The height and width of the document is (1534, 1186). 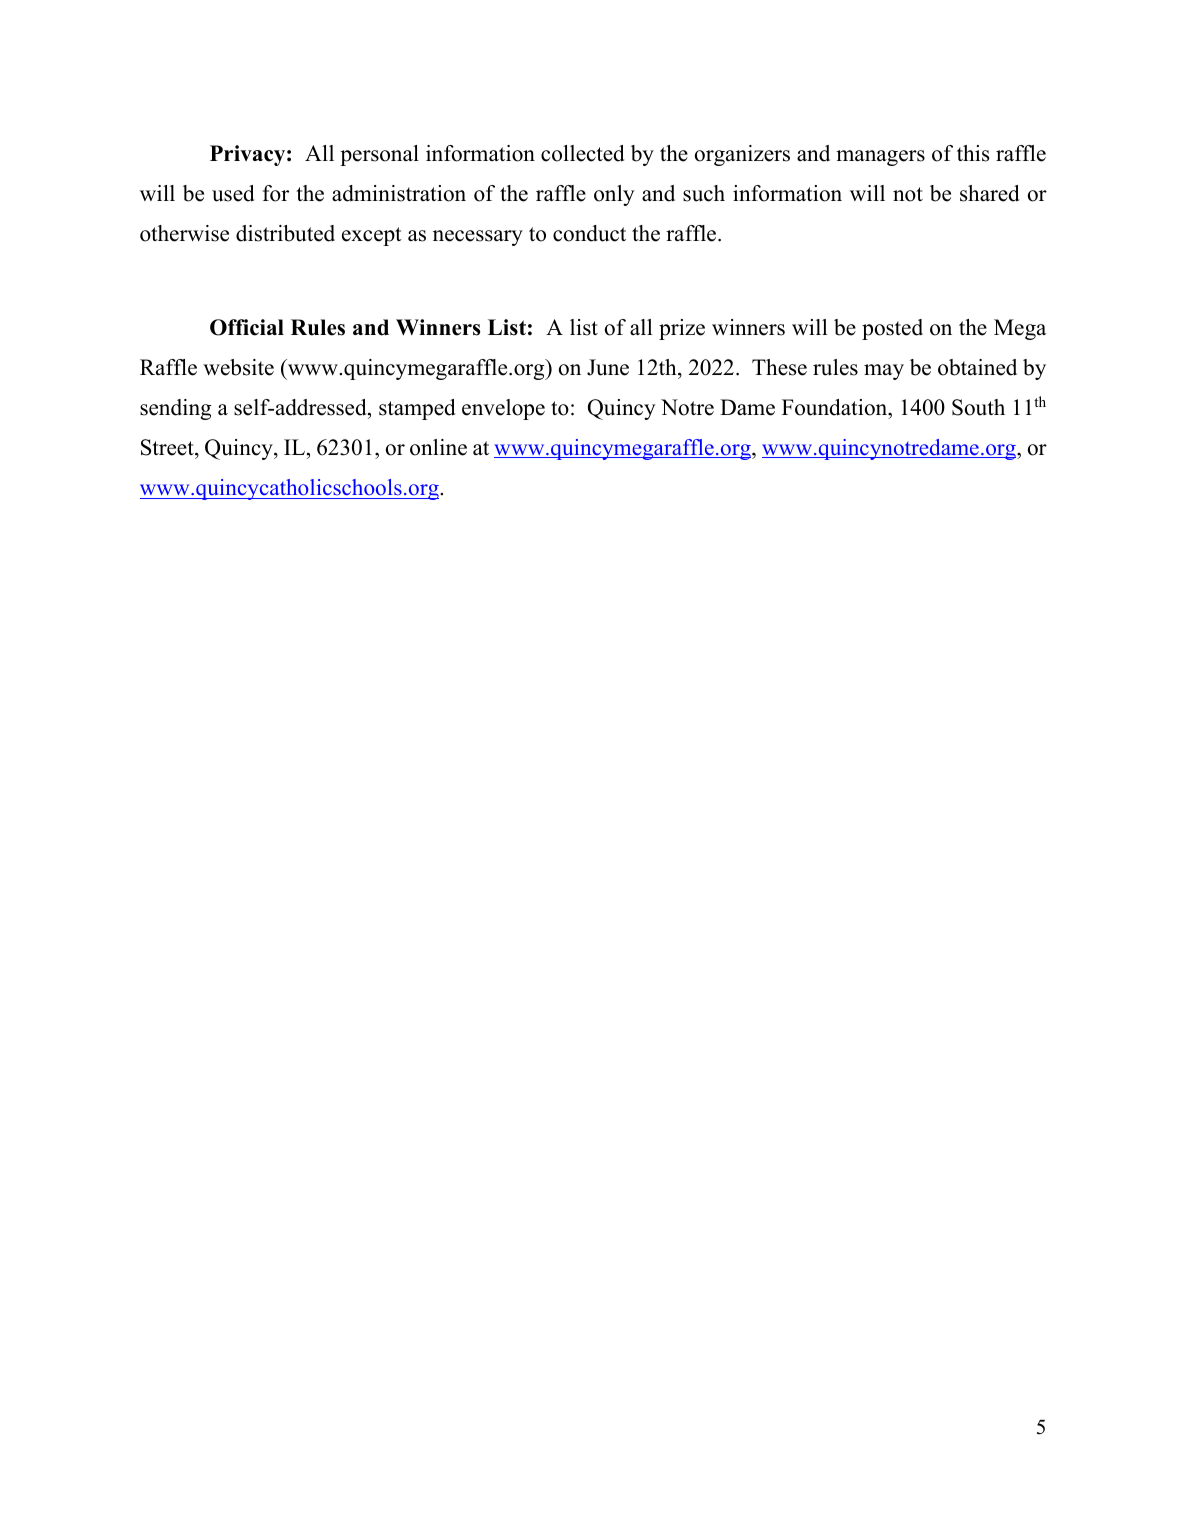 What do you see at coordinates (379, 155) in the document?
I see `personal` at bounding box center [379, 155].
